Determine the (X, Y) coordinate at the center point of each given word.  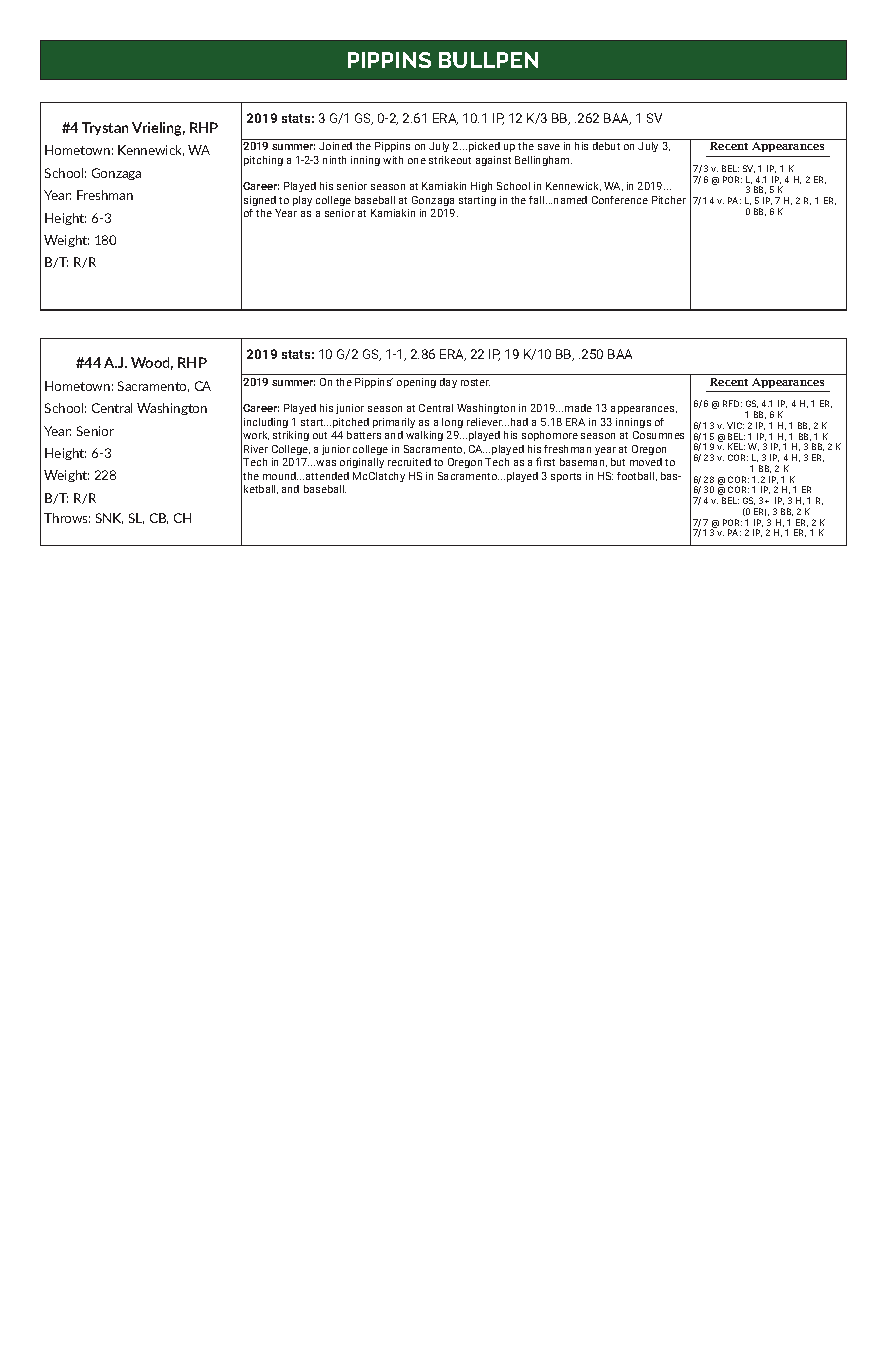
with (393, 160)
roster (475, 382)
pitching (263, 161)
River (256, 449)
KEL (736, 446)
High (481, 187)
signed (260, 201)
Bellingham (543, 161)
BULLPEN (488, 60)
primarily (394, 423)
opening (416, 383)
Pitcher (669, 200)
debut (606, 146)
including (266, 423)
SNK (109, 518)
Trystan (105, 128)
